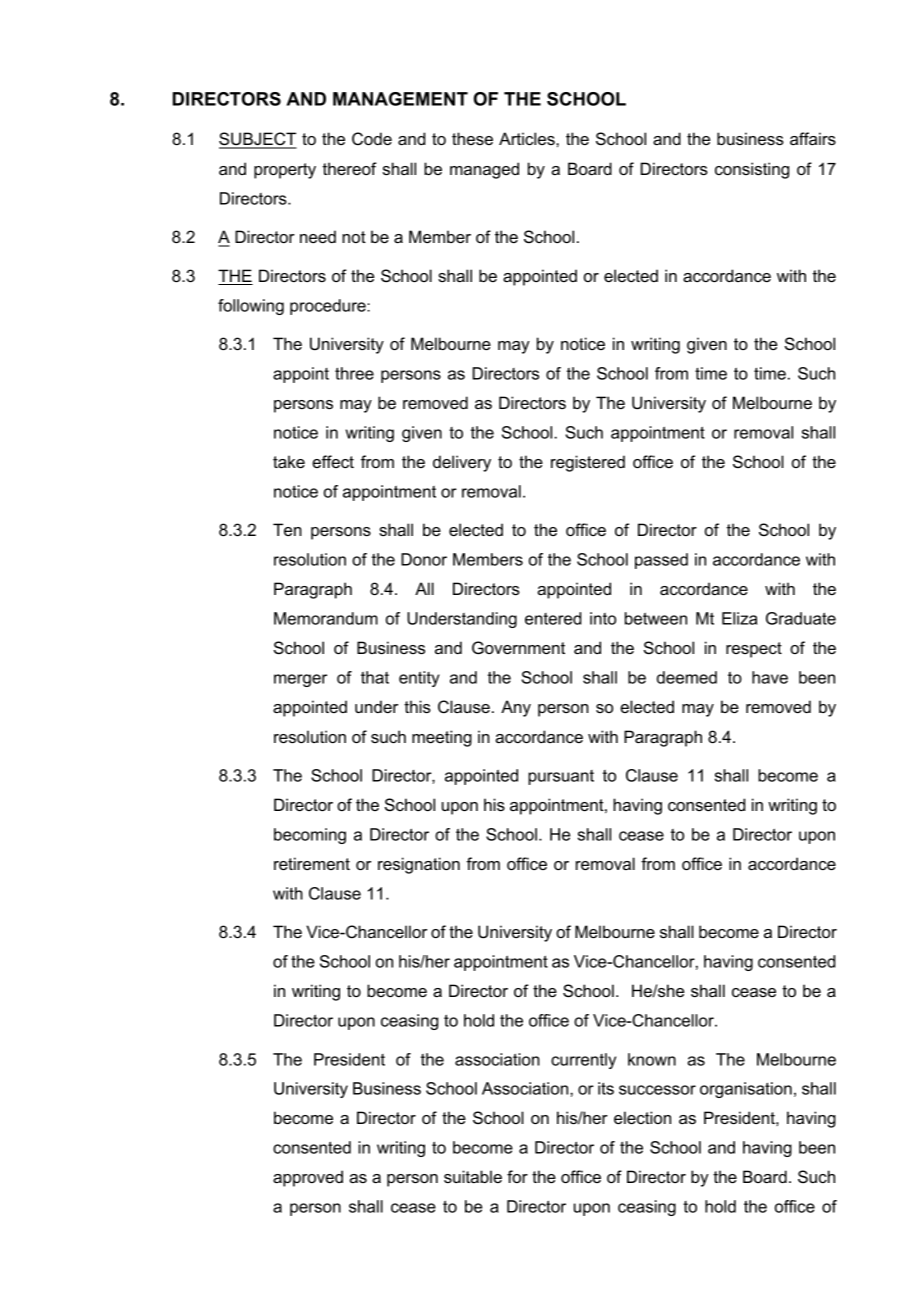  Describe the element at coordinates (561, 777) in the document. I see `pursuant` at that location.
